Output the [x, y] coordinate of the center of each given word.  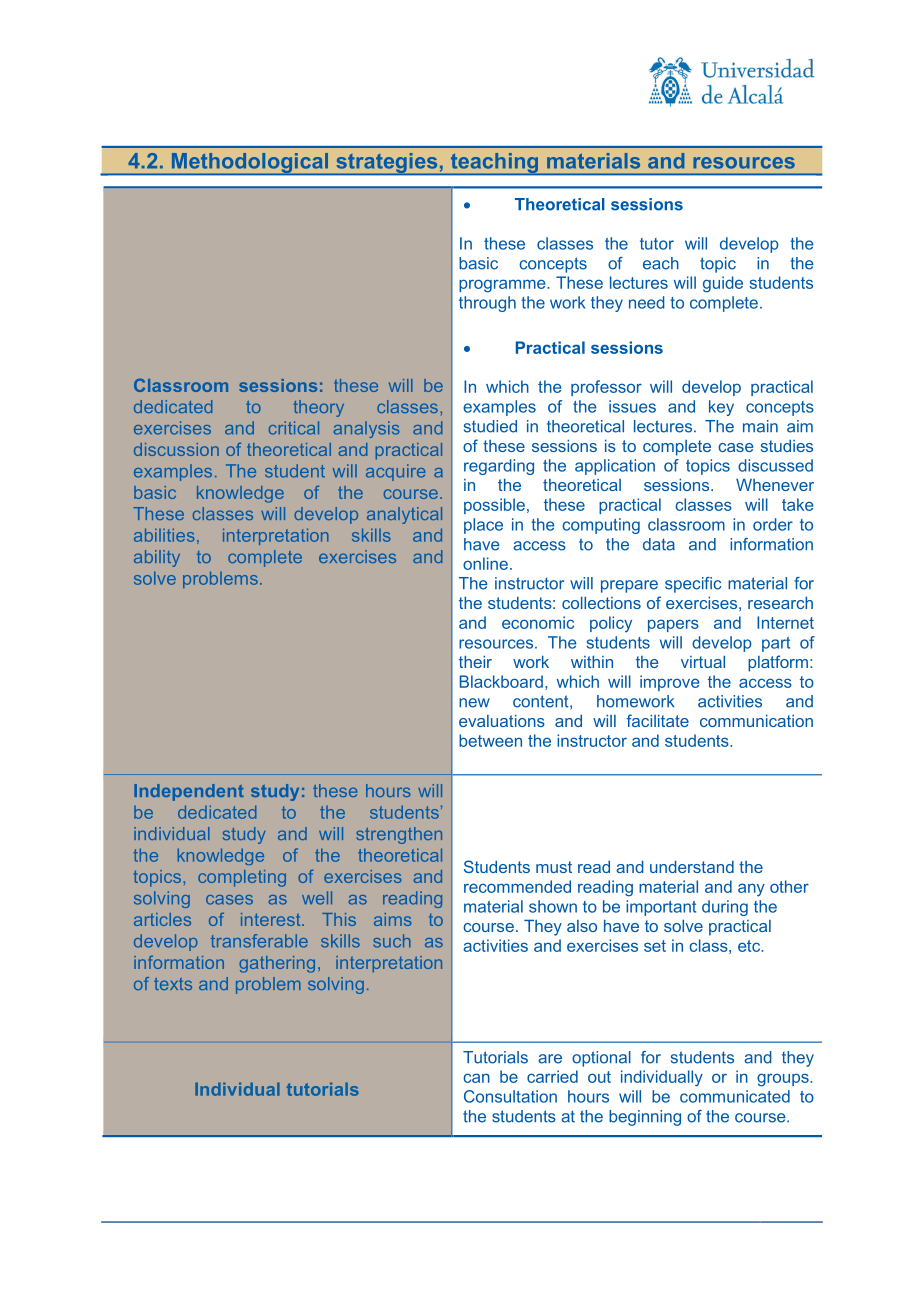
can [476, 1078]
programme [503, 286]
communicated [735, 1096]
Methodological [250, 164]
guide [723, 284]
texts [173, 984]
